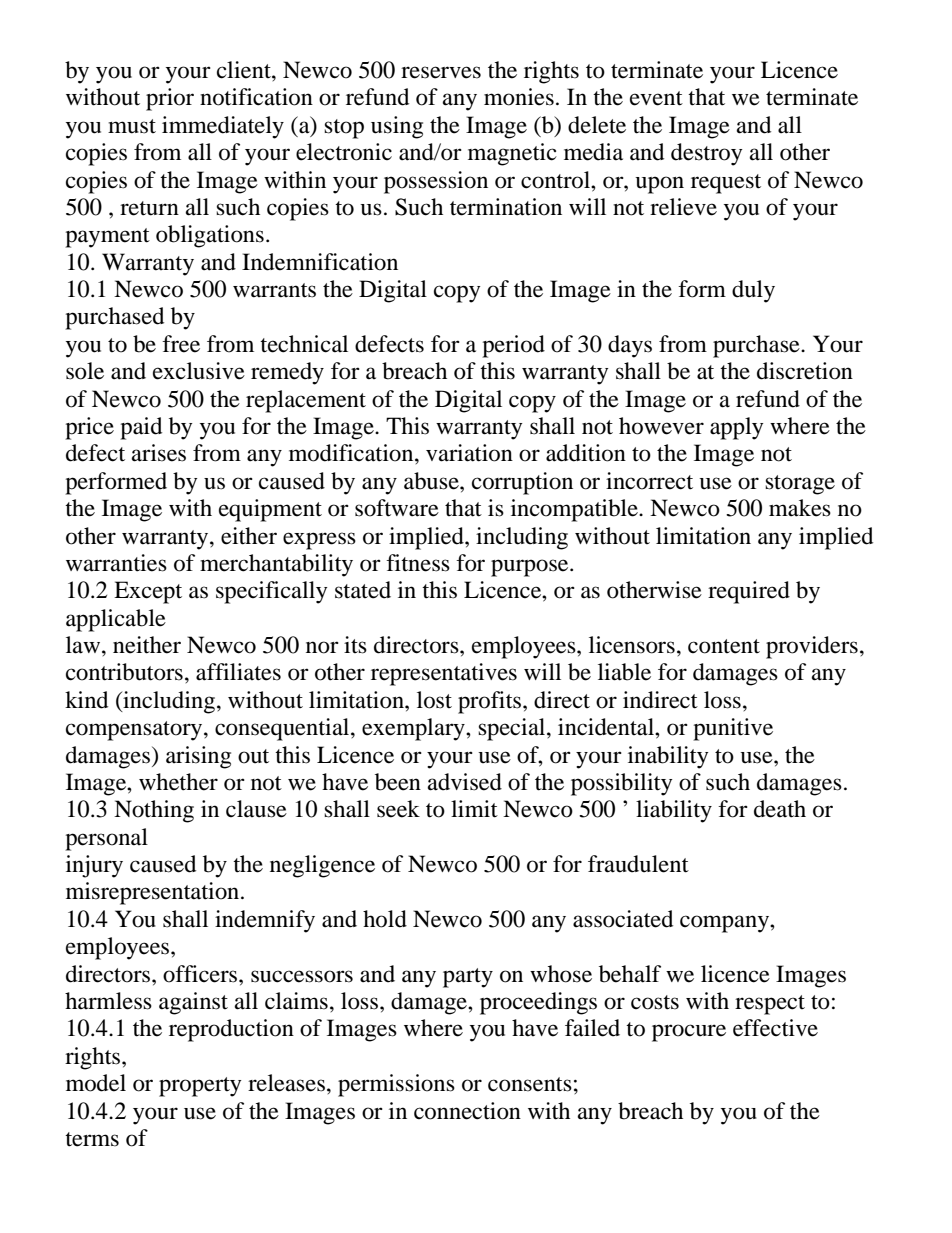  I want to click on prior, so click(170, 99).
